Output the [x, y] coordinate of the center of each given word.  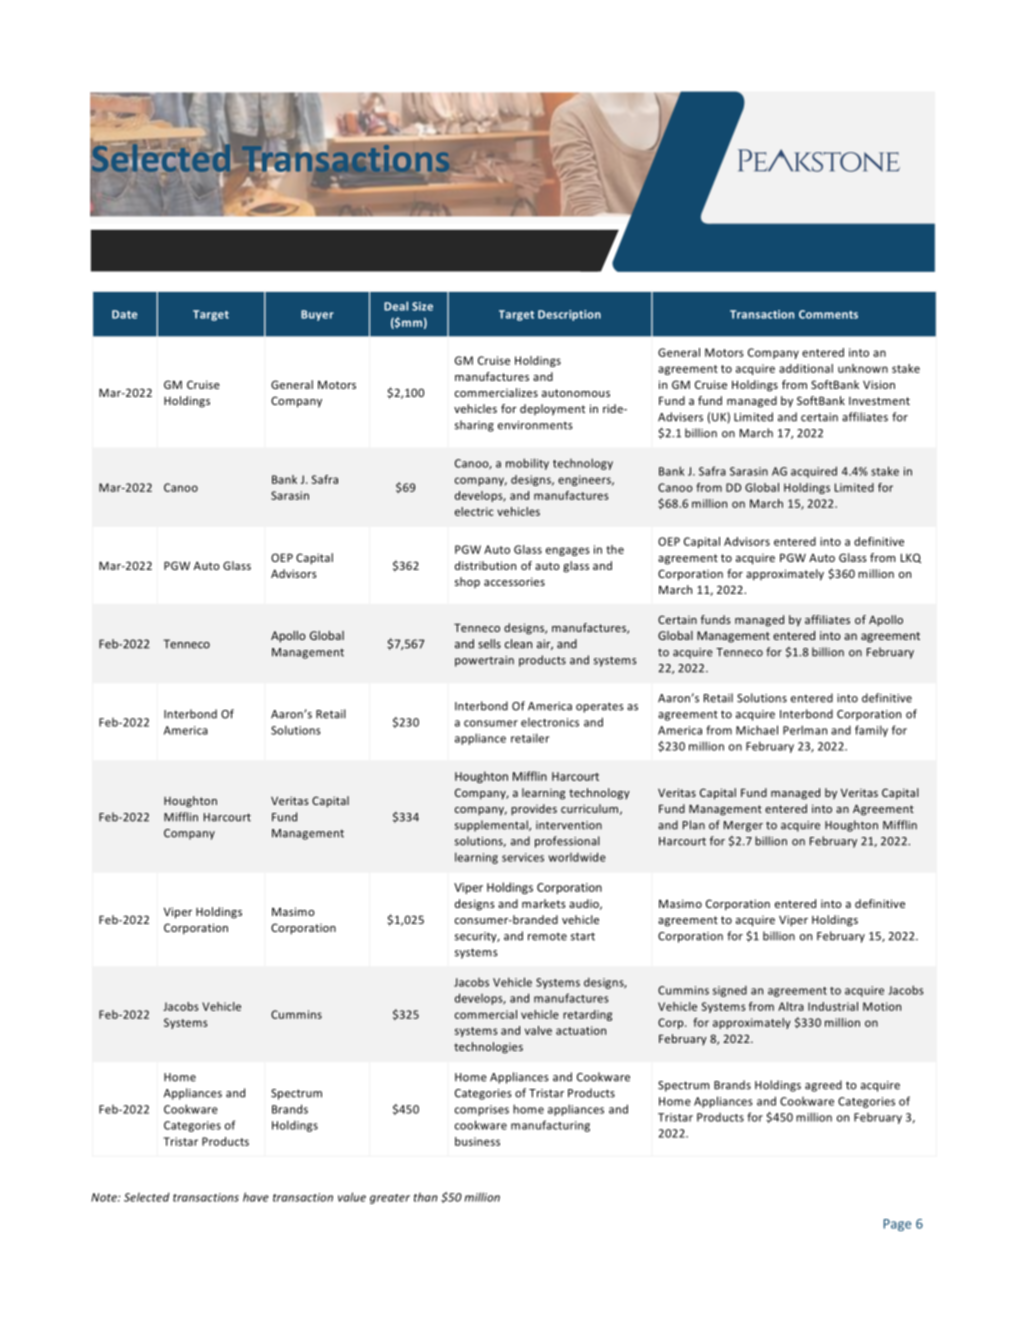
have [256, 1197]
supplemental [492, 826]
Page [897, 1225]
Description [569, 315]
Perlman [805, 730]
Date [124, 314]
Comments [828, 314]
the [615, 549]
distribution [485, 565]
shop [467, 582]
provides [534, 810]
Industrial [833, 1006]
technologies [488, 1048]
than [425, 1197]
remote [547, 937]
